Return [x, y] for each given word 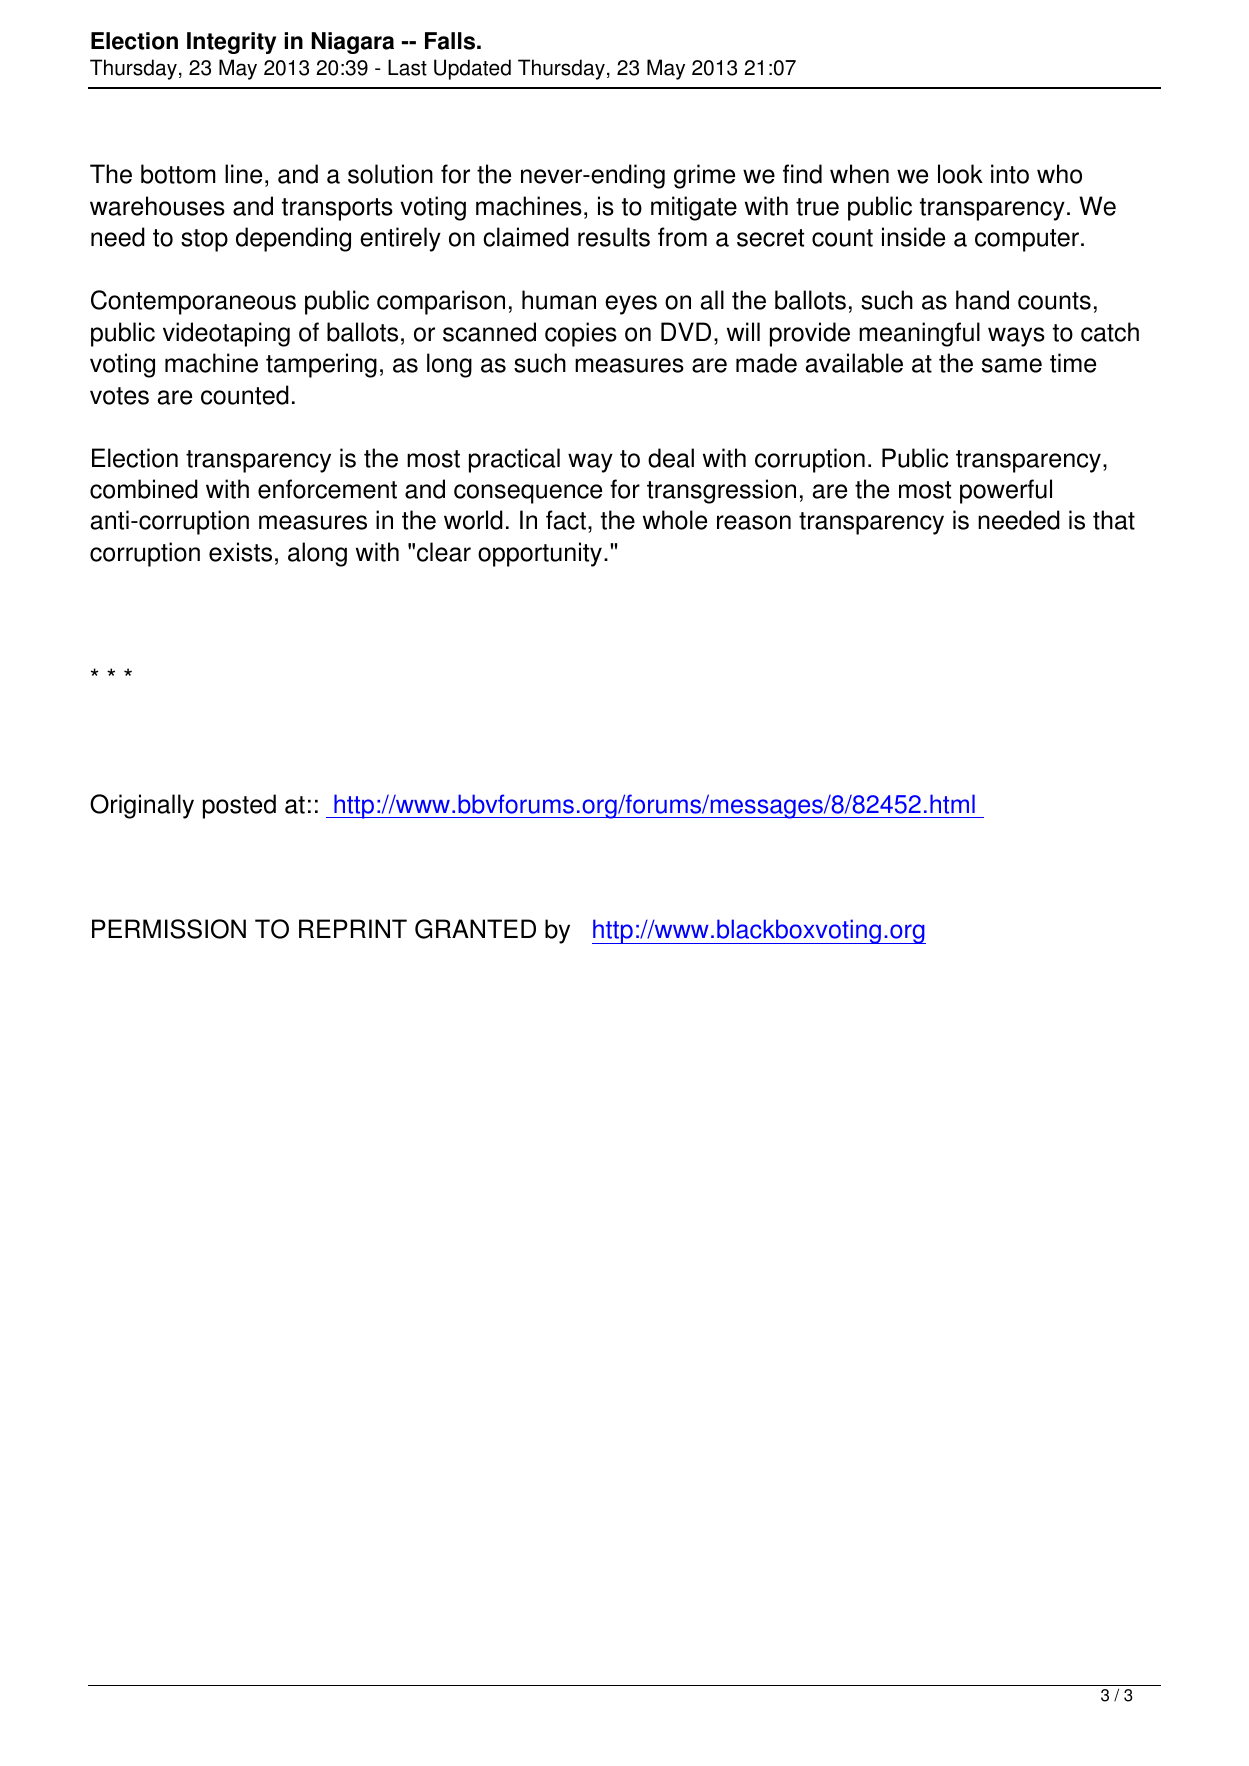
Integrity [231, 43]
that [1114, 520]
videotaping [226, 334]
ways [1016, 337]
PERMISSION [169, 929]
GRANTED [475, 929]
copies [581, 334]
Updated [472, 69]
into [1010, 174]
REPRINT [353, 928]
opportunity [540, 554]
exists [240, 552]
